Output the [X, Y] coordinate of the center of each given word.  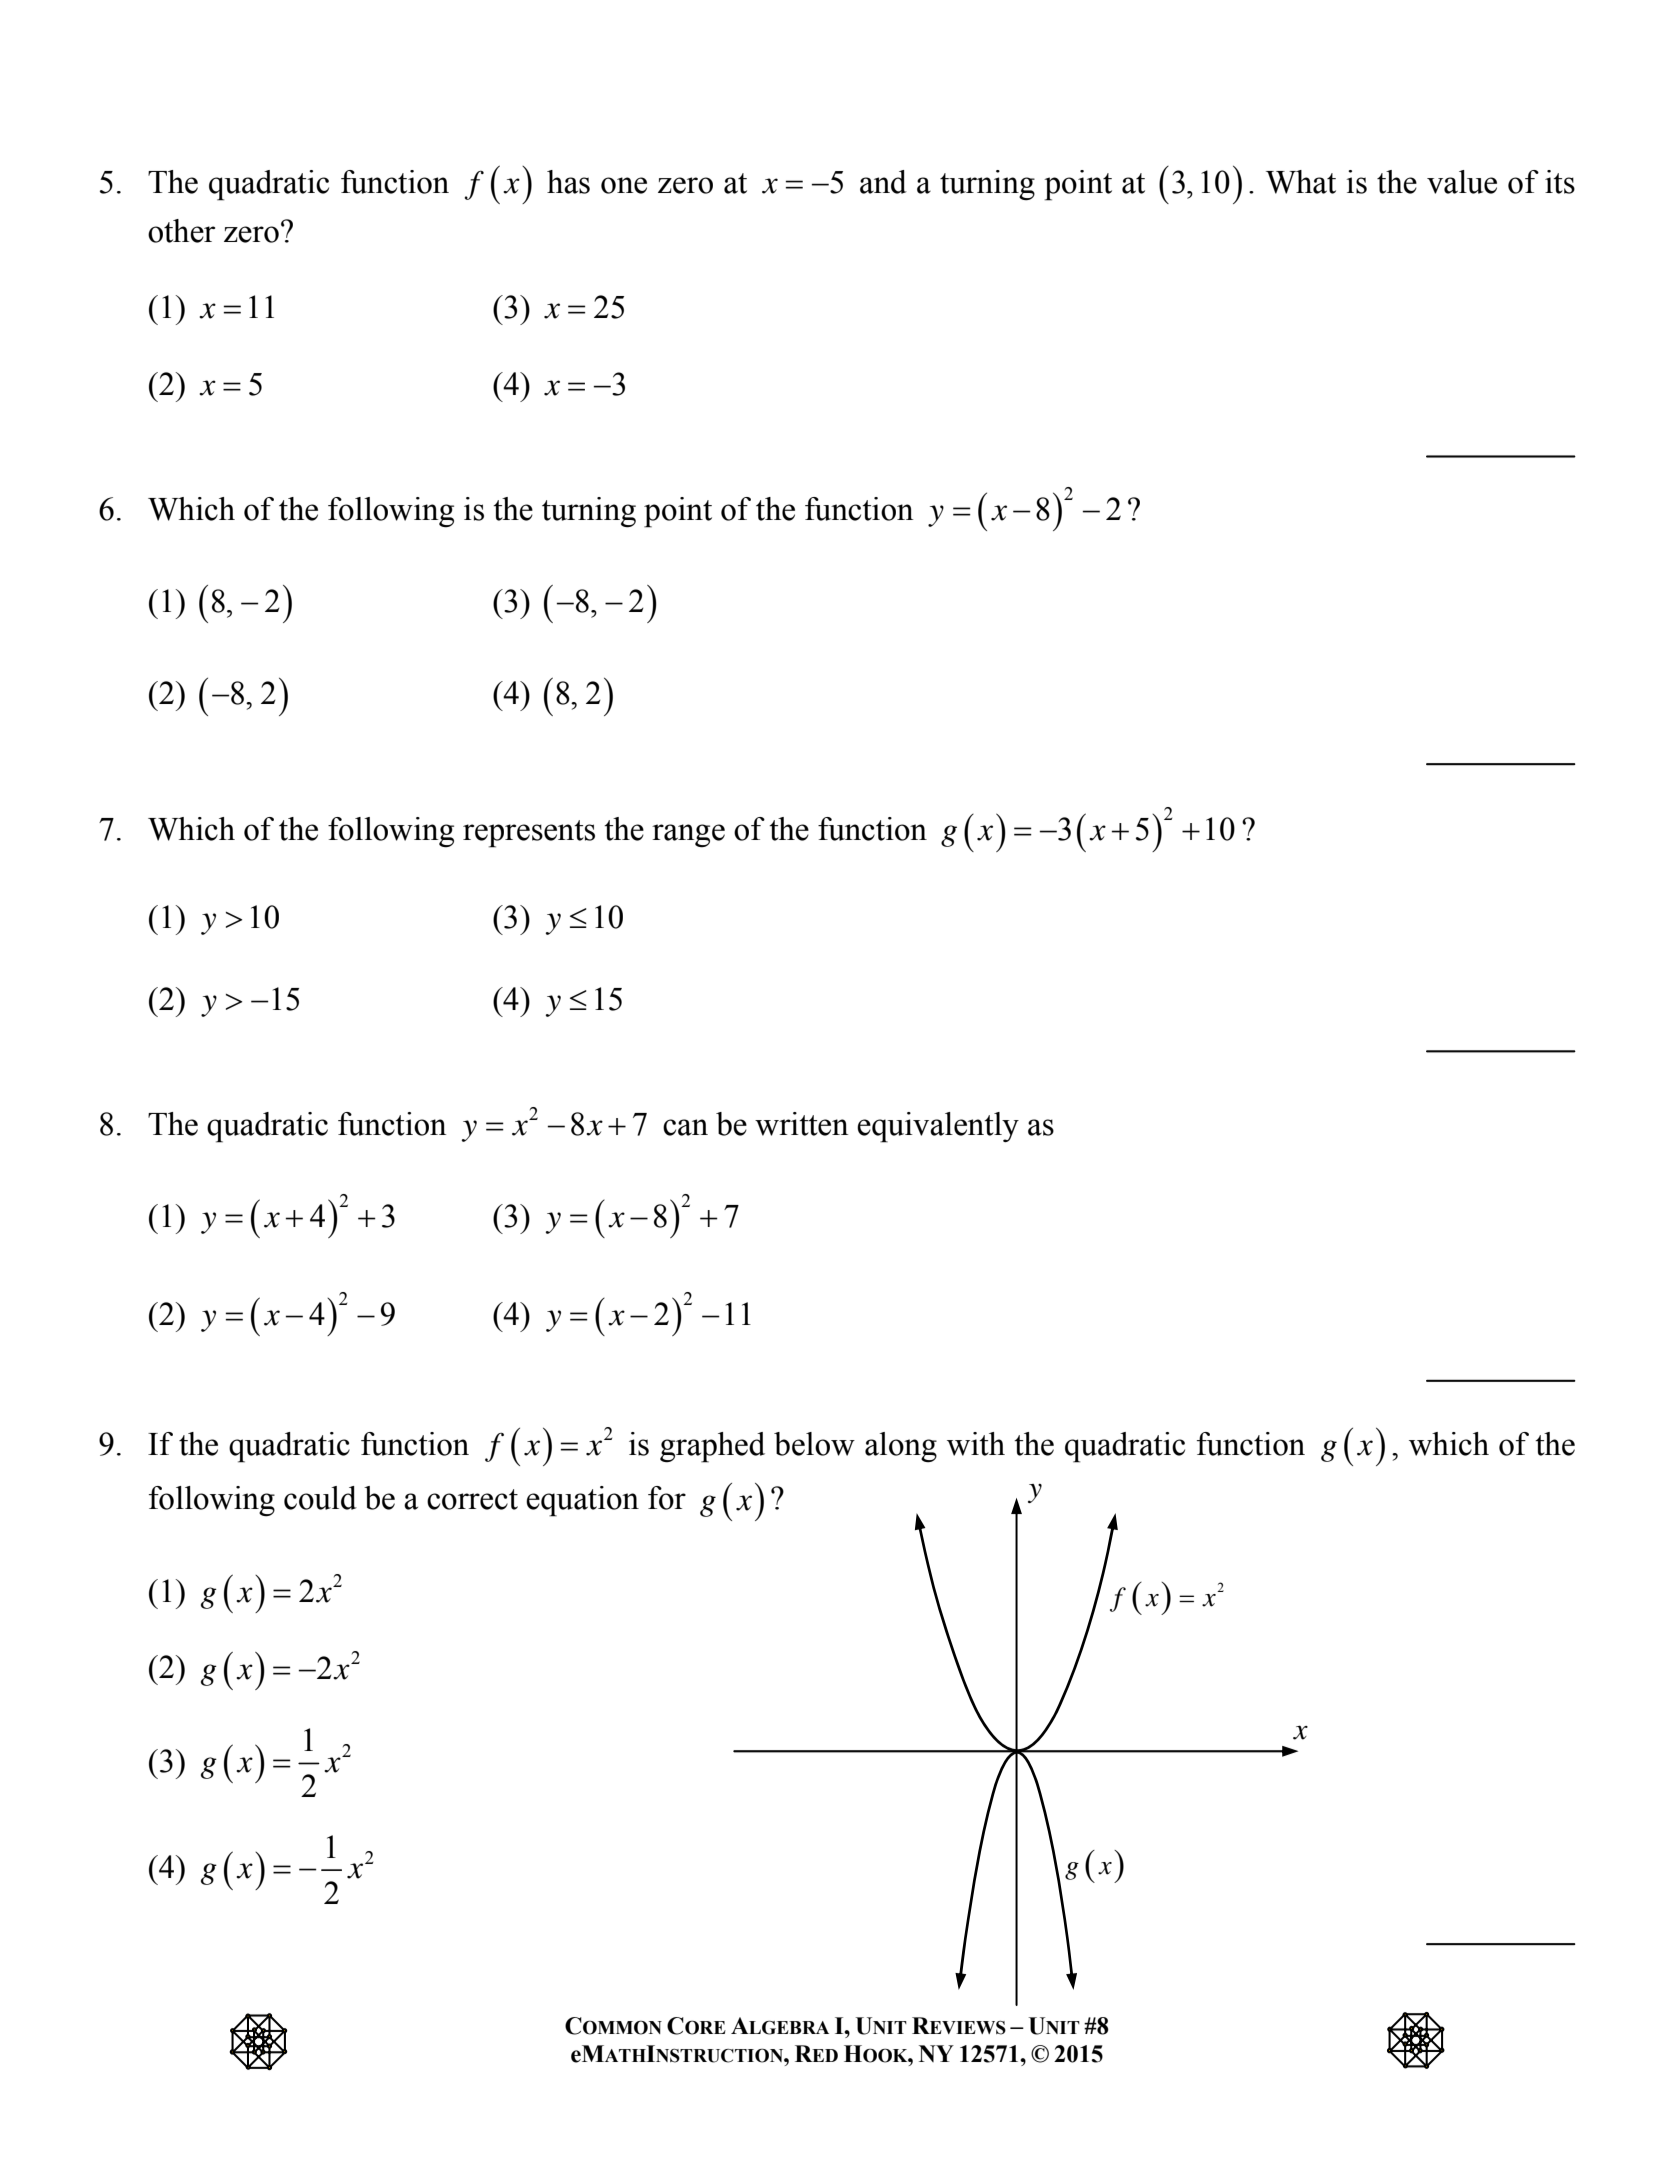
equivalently [938, 1127]
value [1462, 182]
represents [529, 834]
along [901, 1447]
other [181, 231]
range [688, 836]
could [320, 1498]
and [883, 182]
